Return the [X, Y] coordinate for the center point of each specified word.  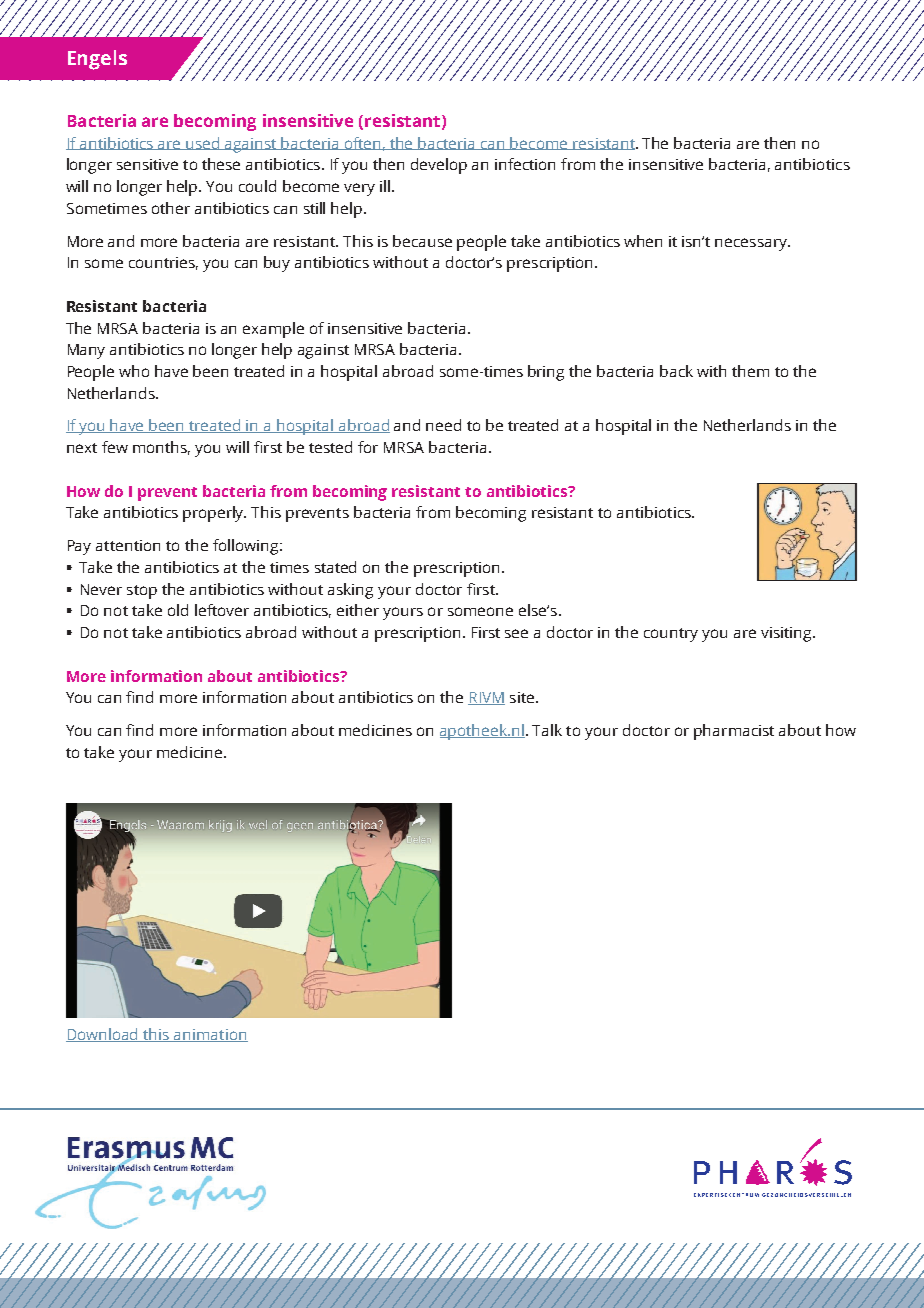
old [178, 610]
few [115, 447]
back [676, 371]
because [422, 241]
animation [210, 1035]
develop [439, 166]
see [516, 633]
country [671, 635]
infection [525, 164]
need [443, 425]
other [171, 208]
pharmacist [734, 732]
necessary [752, 244]
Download [103, 1035]
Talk [547, 730]
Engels [97, 60]
